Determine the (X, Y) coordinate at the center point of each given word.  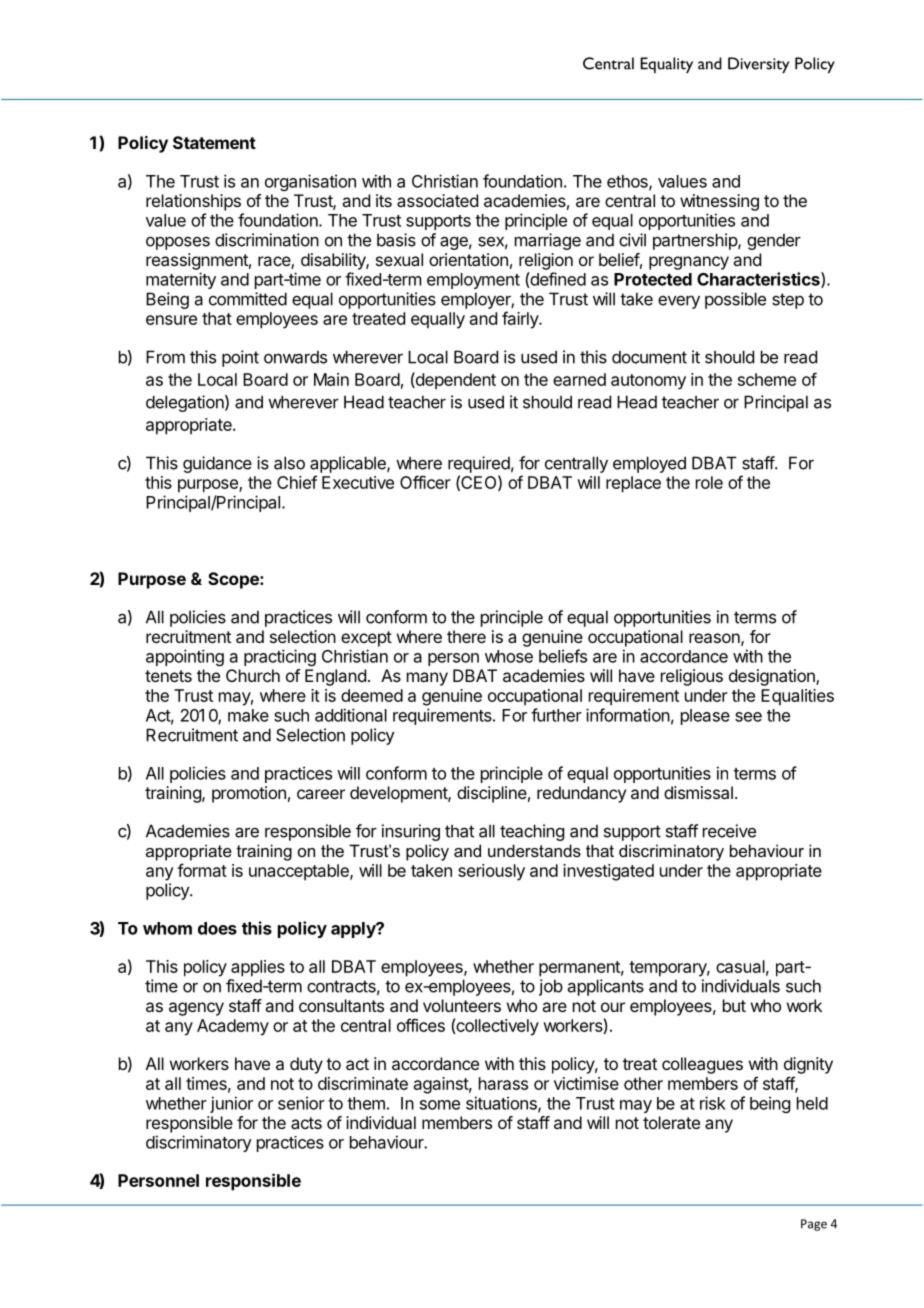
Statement (214, 142)
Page (814, 1225)
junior (231, 1104)
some (440, 1105)
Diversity (758, 65)
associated (437, 200)
